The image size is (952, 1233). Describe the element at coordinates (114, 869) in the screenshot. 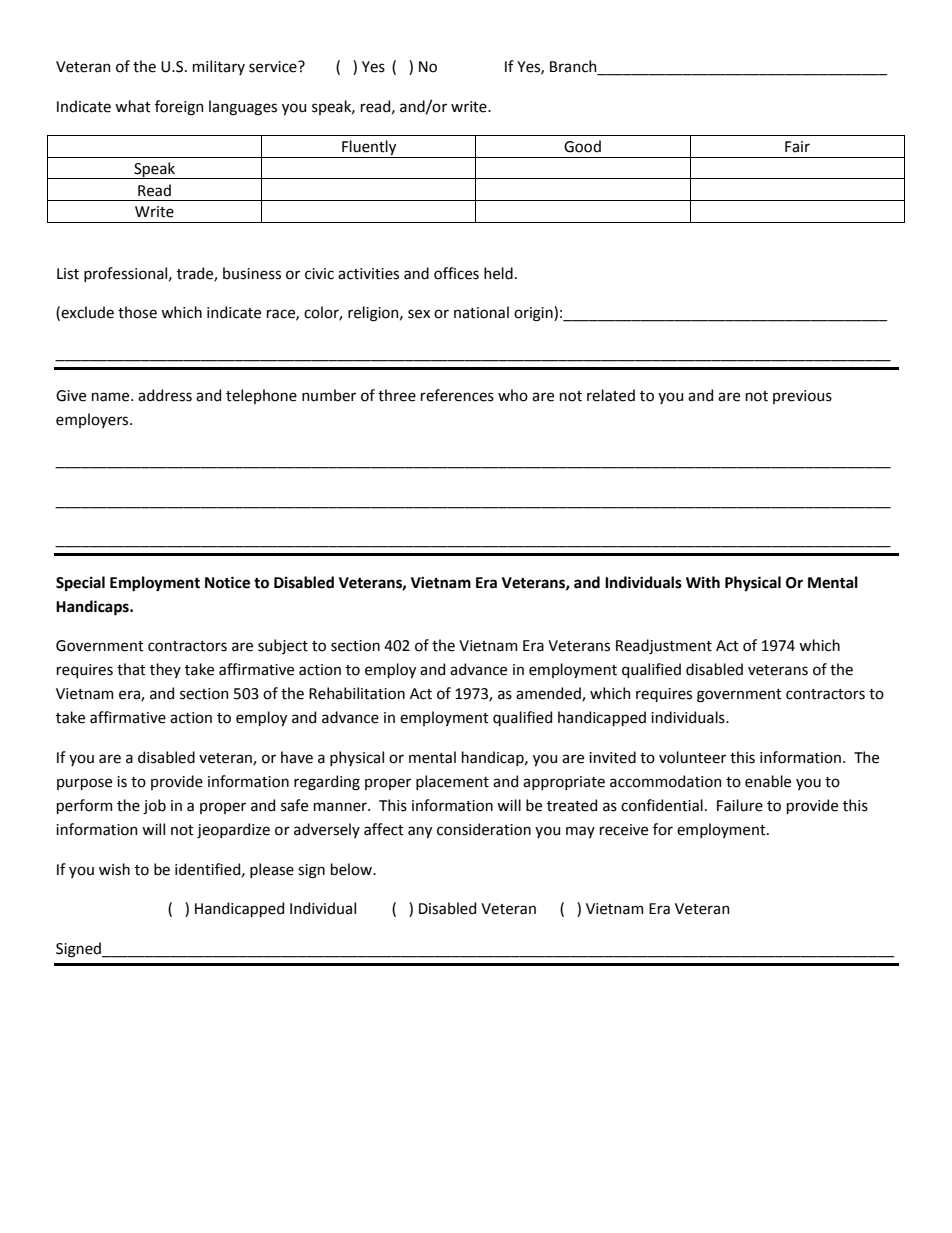

I see `wish` at that location.
